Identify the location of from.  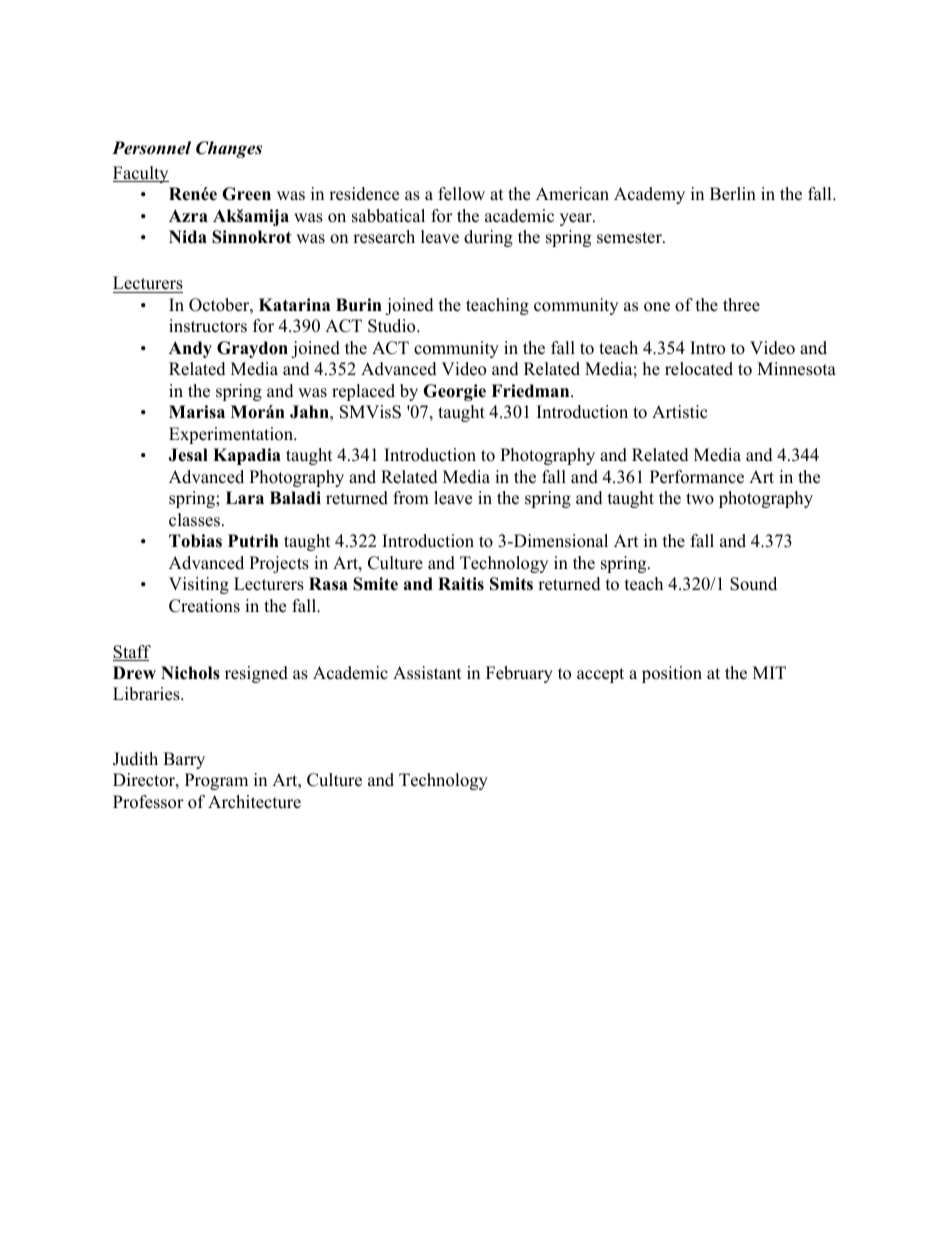
(411, 498).
